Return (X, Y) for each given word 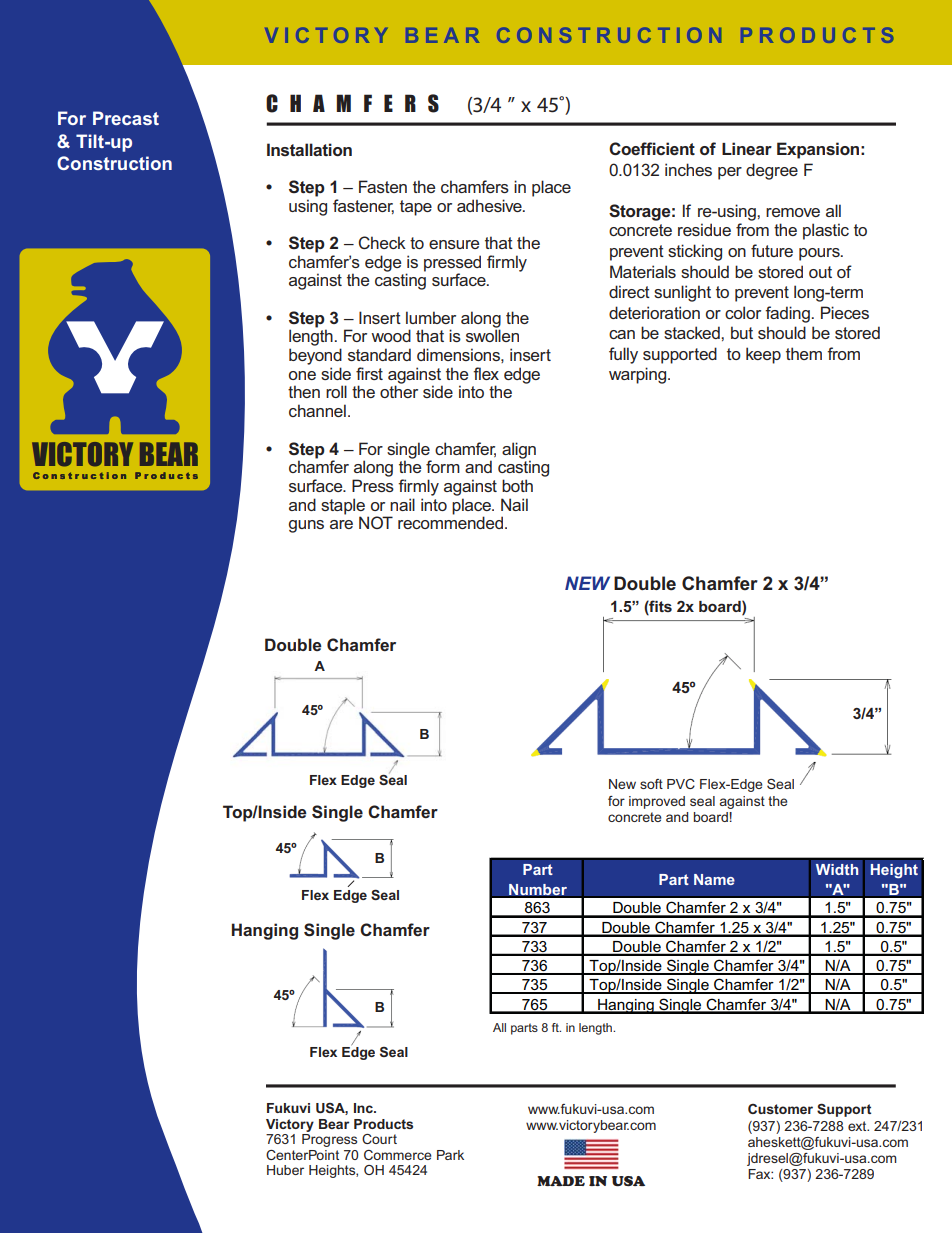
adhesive (490, 205)
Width (837, 869)
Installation (309, 149)
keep (763, 355)
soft (651, 784)
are (341, 524)
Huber (285, 1170)
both (517, 485)
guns (306, 526)
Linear (747, 148)
